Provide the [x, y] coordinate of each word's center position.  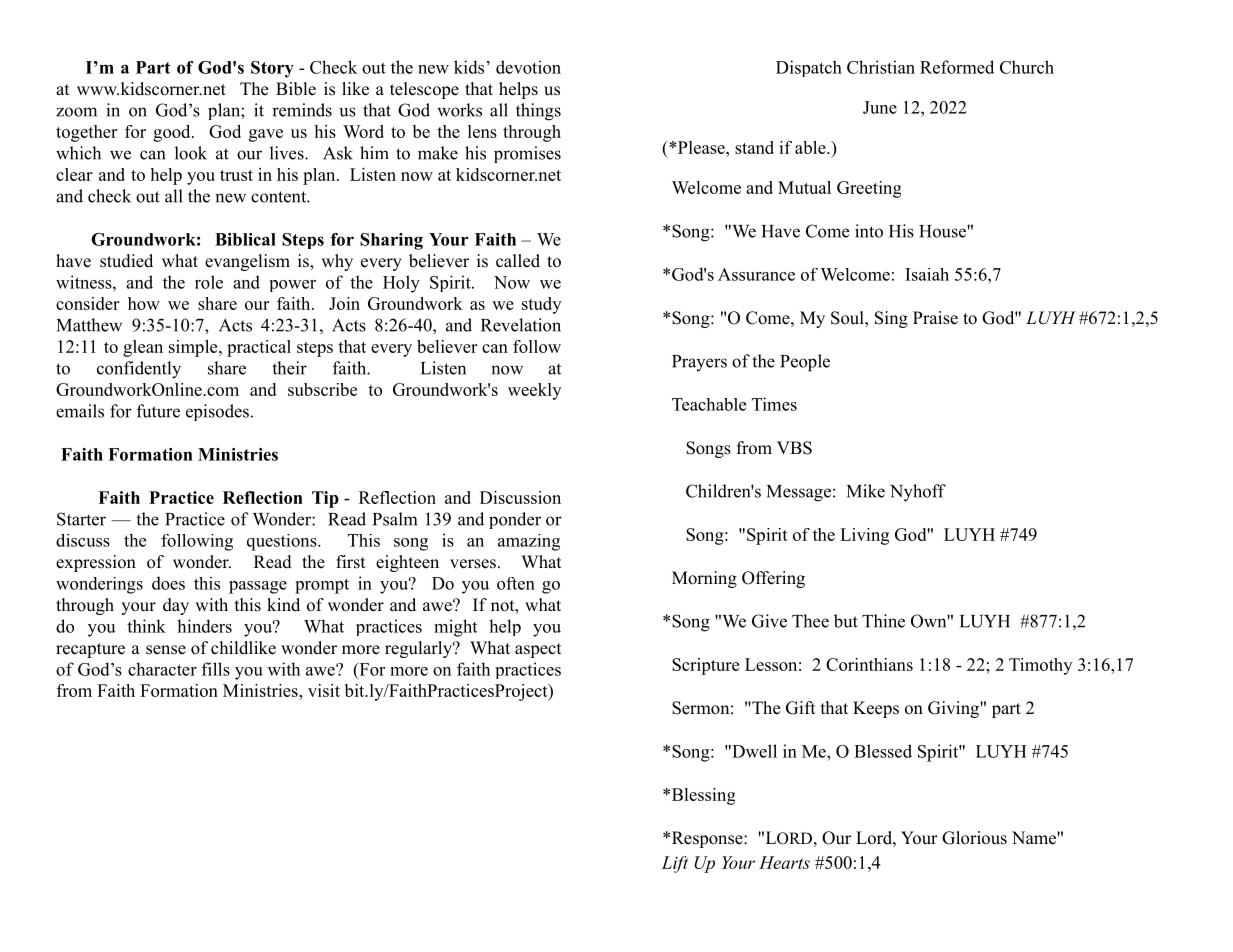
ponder [515, 520]
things [538, 112]
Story [272, 69]
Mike [866, 491]
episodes [217, 412]
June [880, 107]
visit [324, 690]
